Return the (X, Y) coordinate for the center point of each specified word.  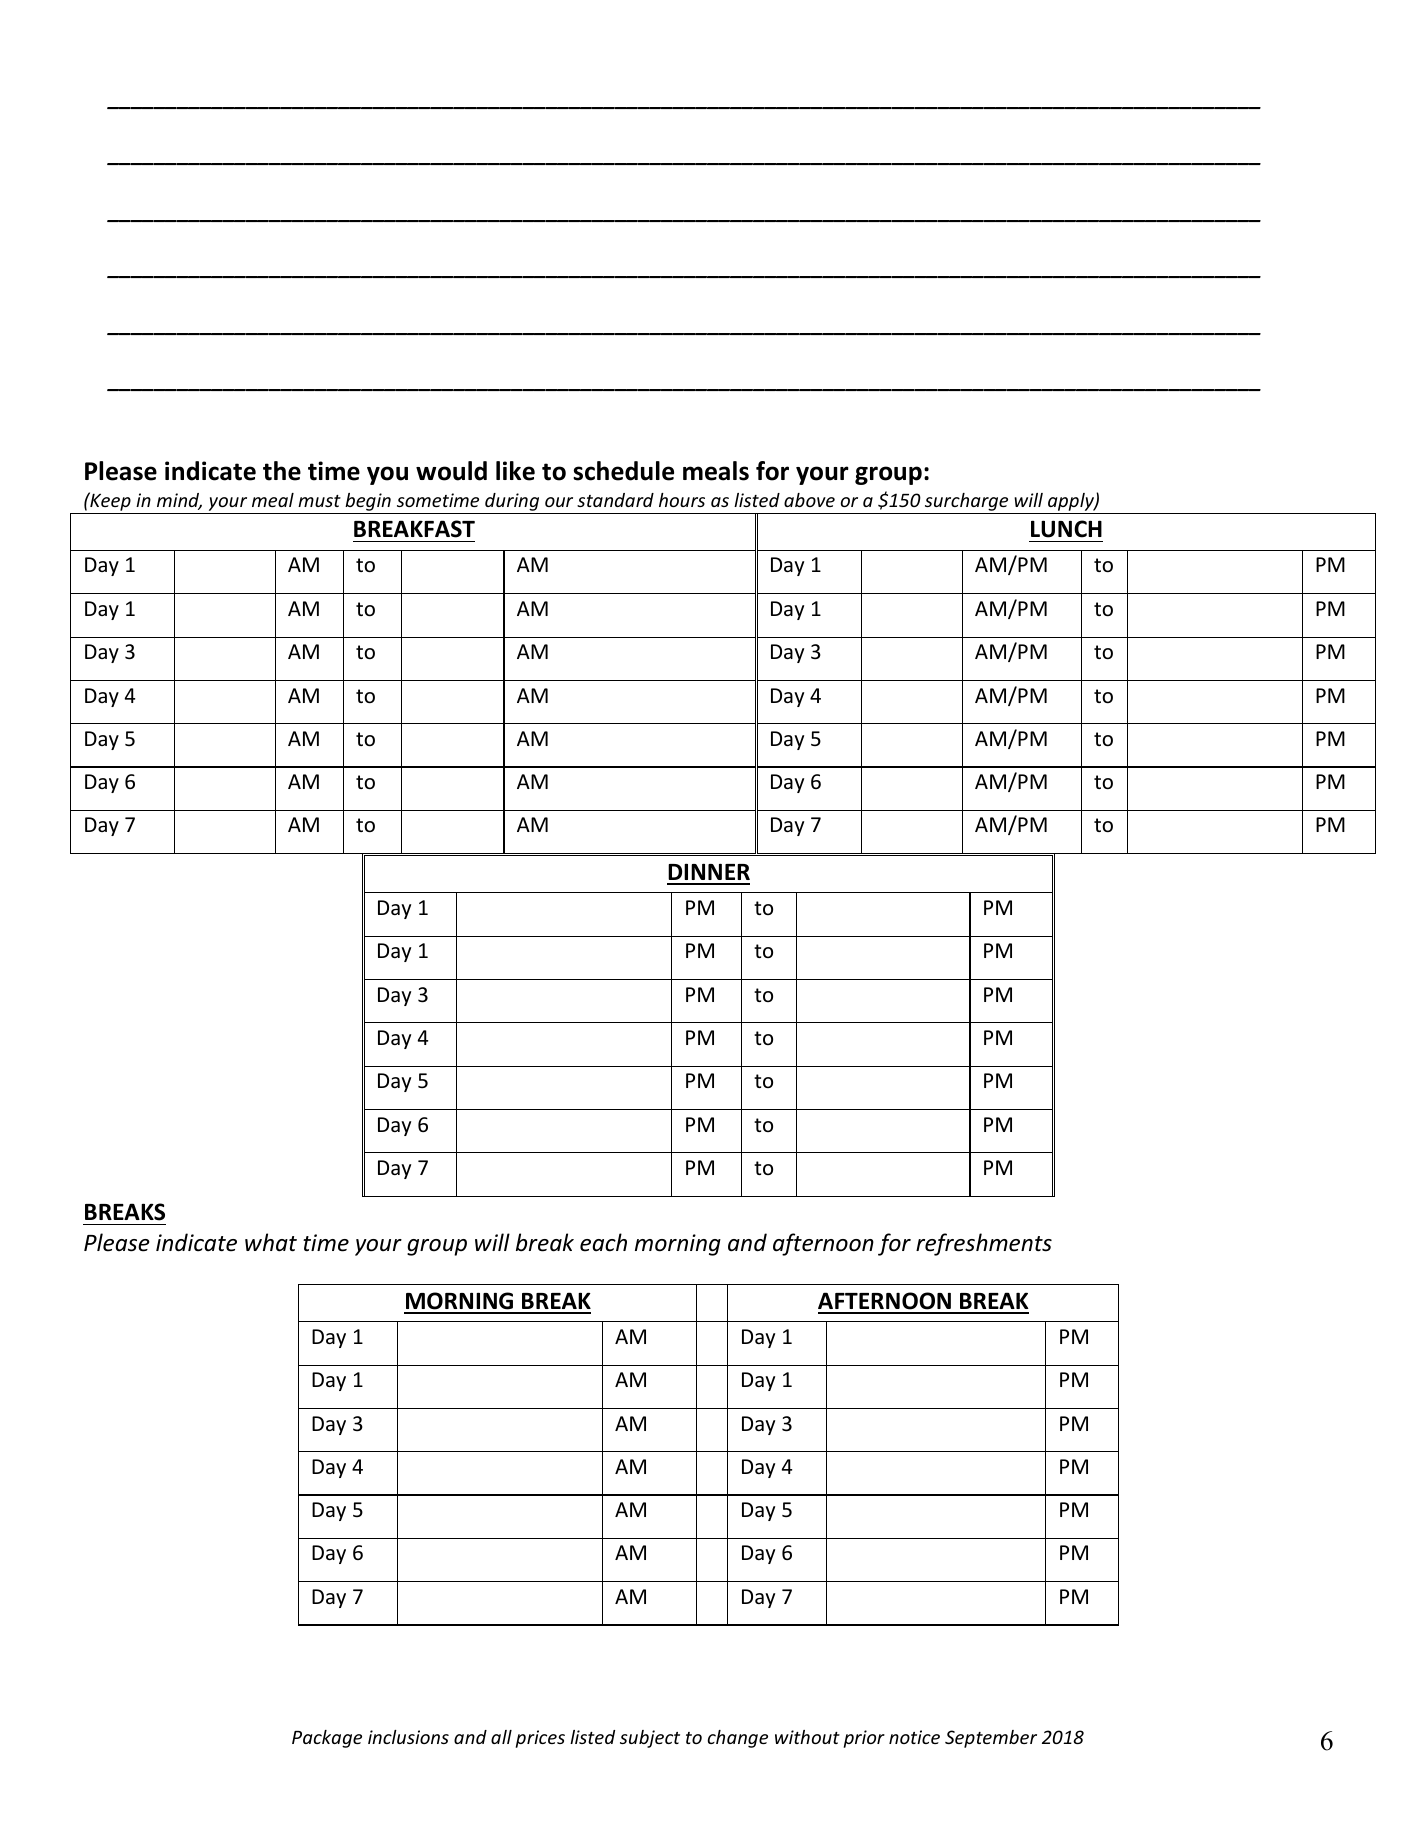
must (319, 501)
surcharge (966, 503)
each (603, 1242)
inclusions (408, 1737)
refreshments (984, 1244)
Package (327, 1739)
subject (650, 1739)
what (271, 1242)
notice (914, 1737)
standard (615, 500)
